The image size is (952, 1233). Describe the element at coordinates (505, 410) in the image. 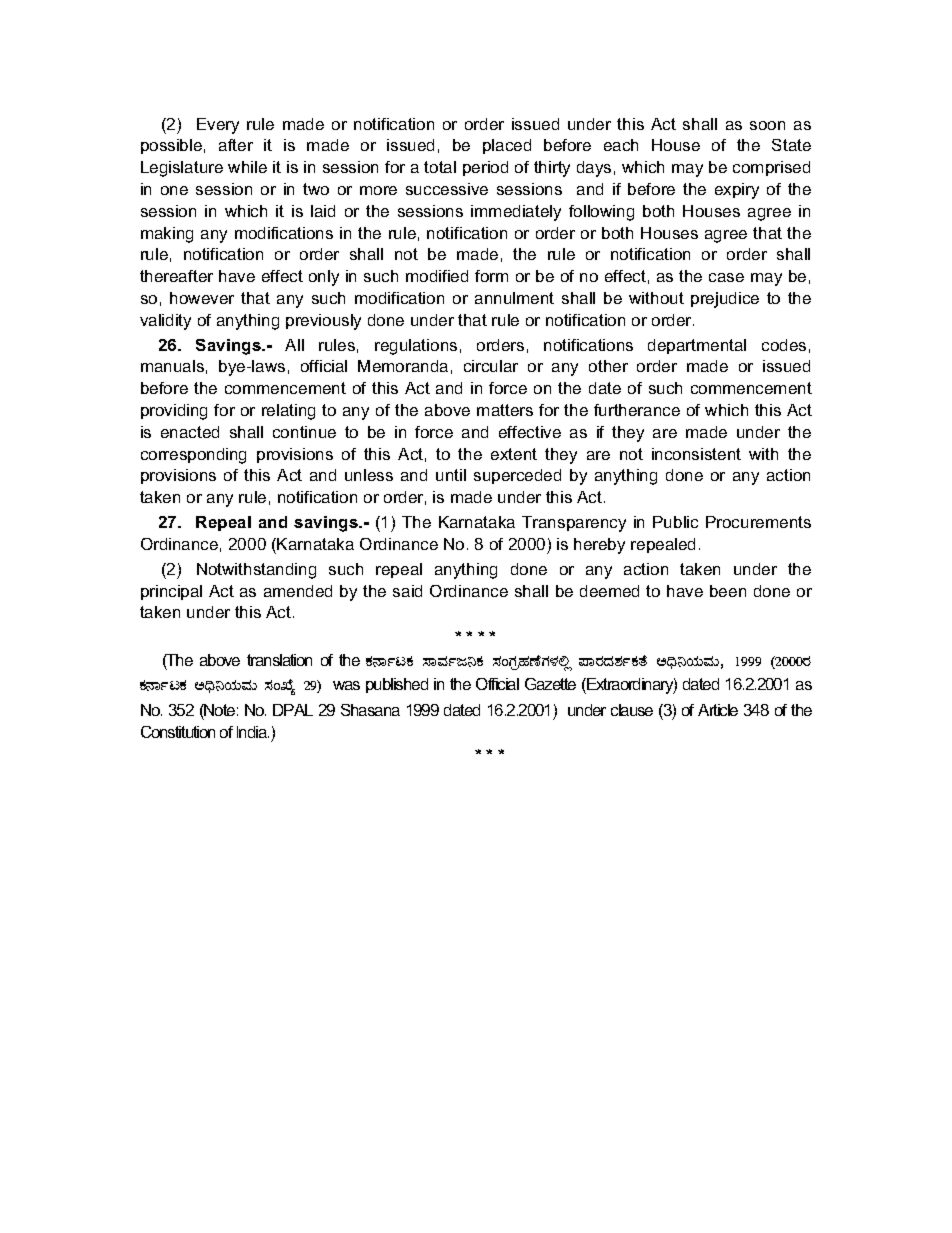

I see `matters` at that location.
